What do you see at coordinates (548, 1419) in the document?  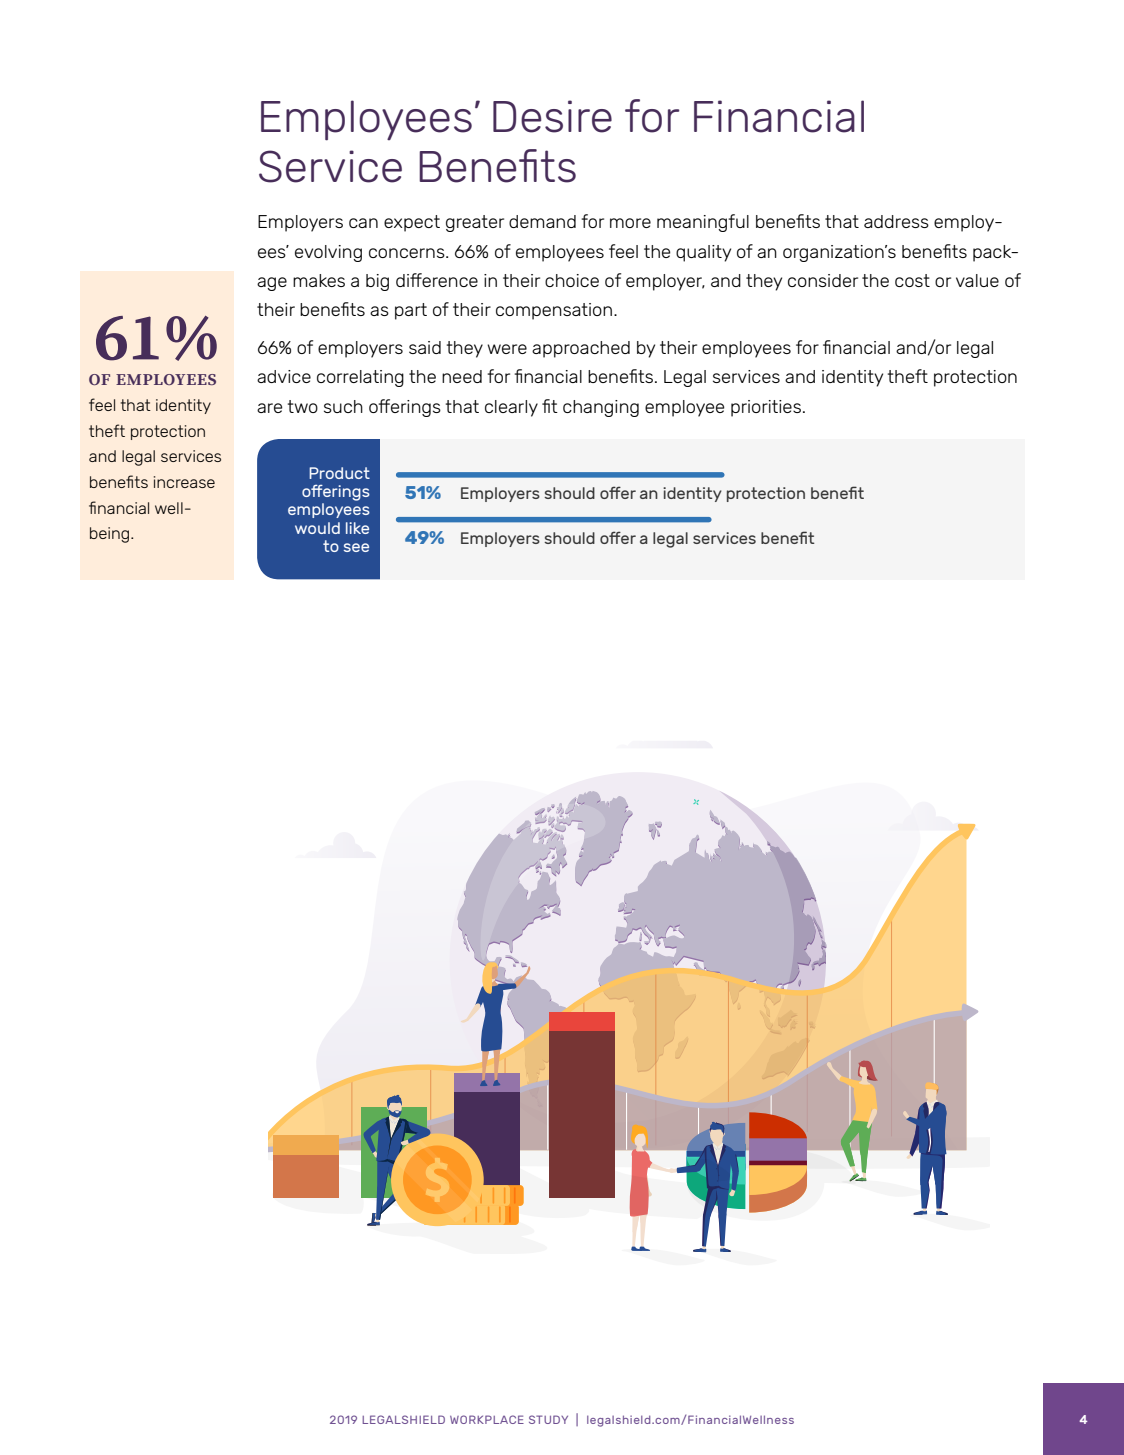 I see `STUDY` at bounding box center [548, 1419].
